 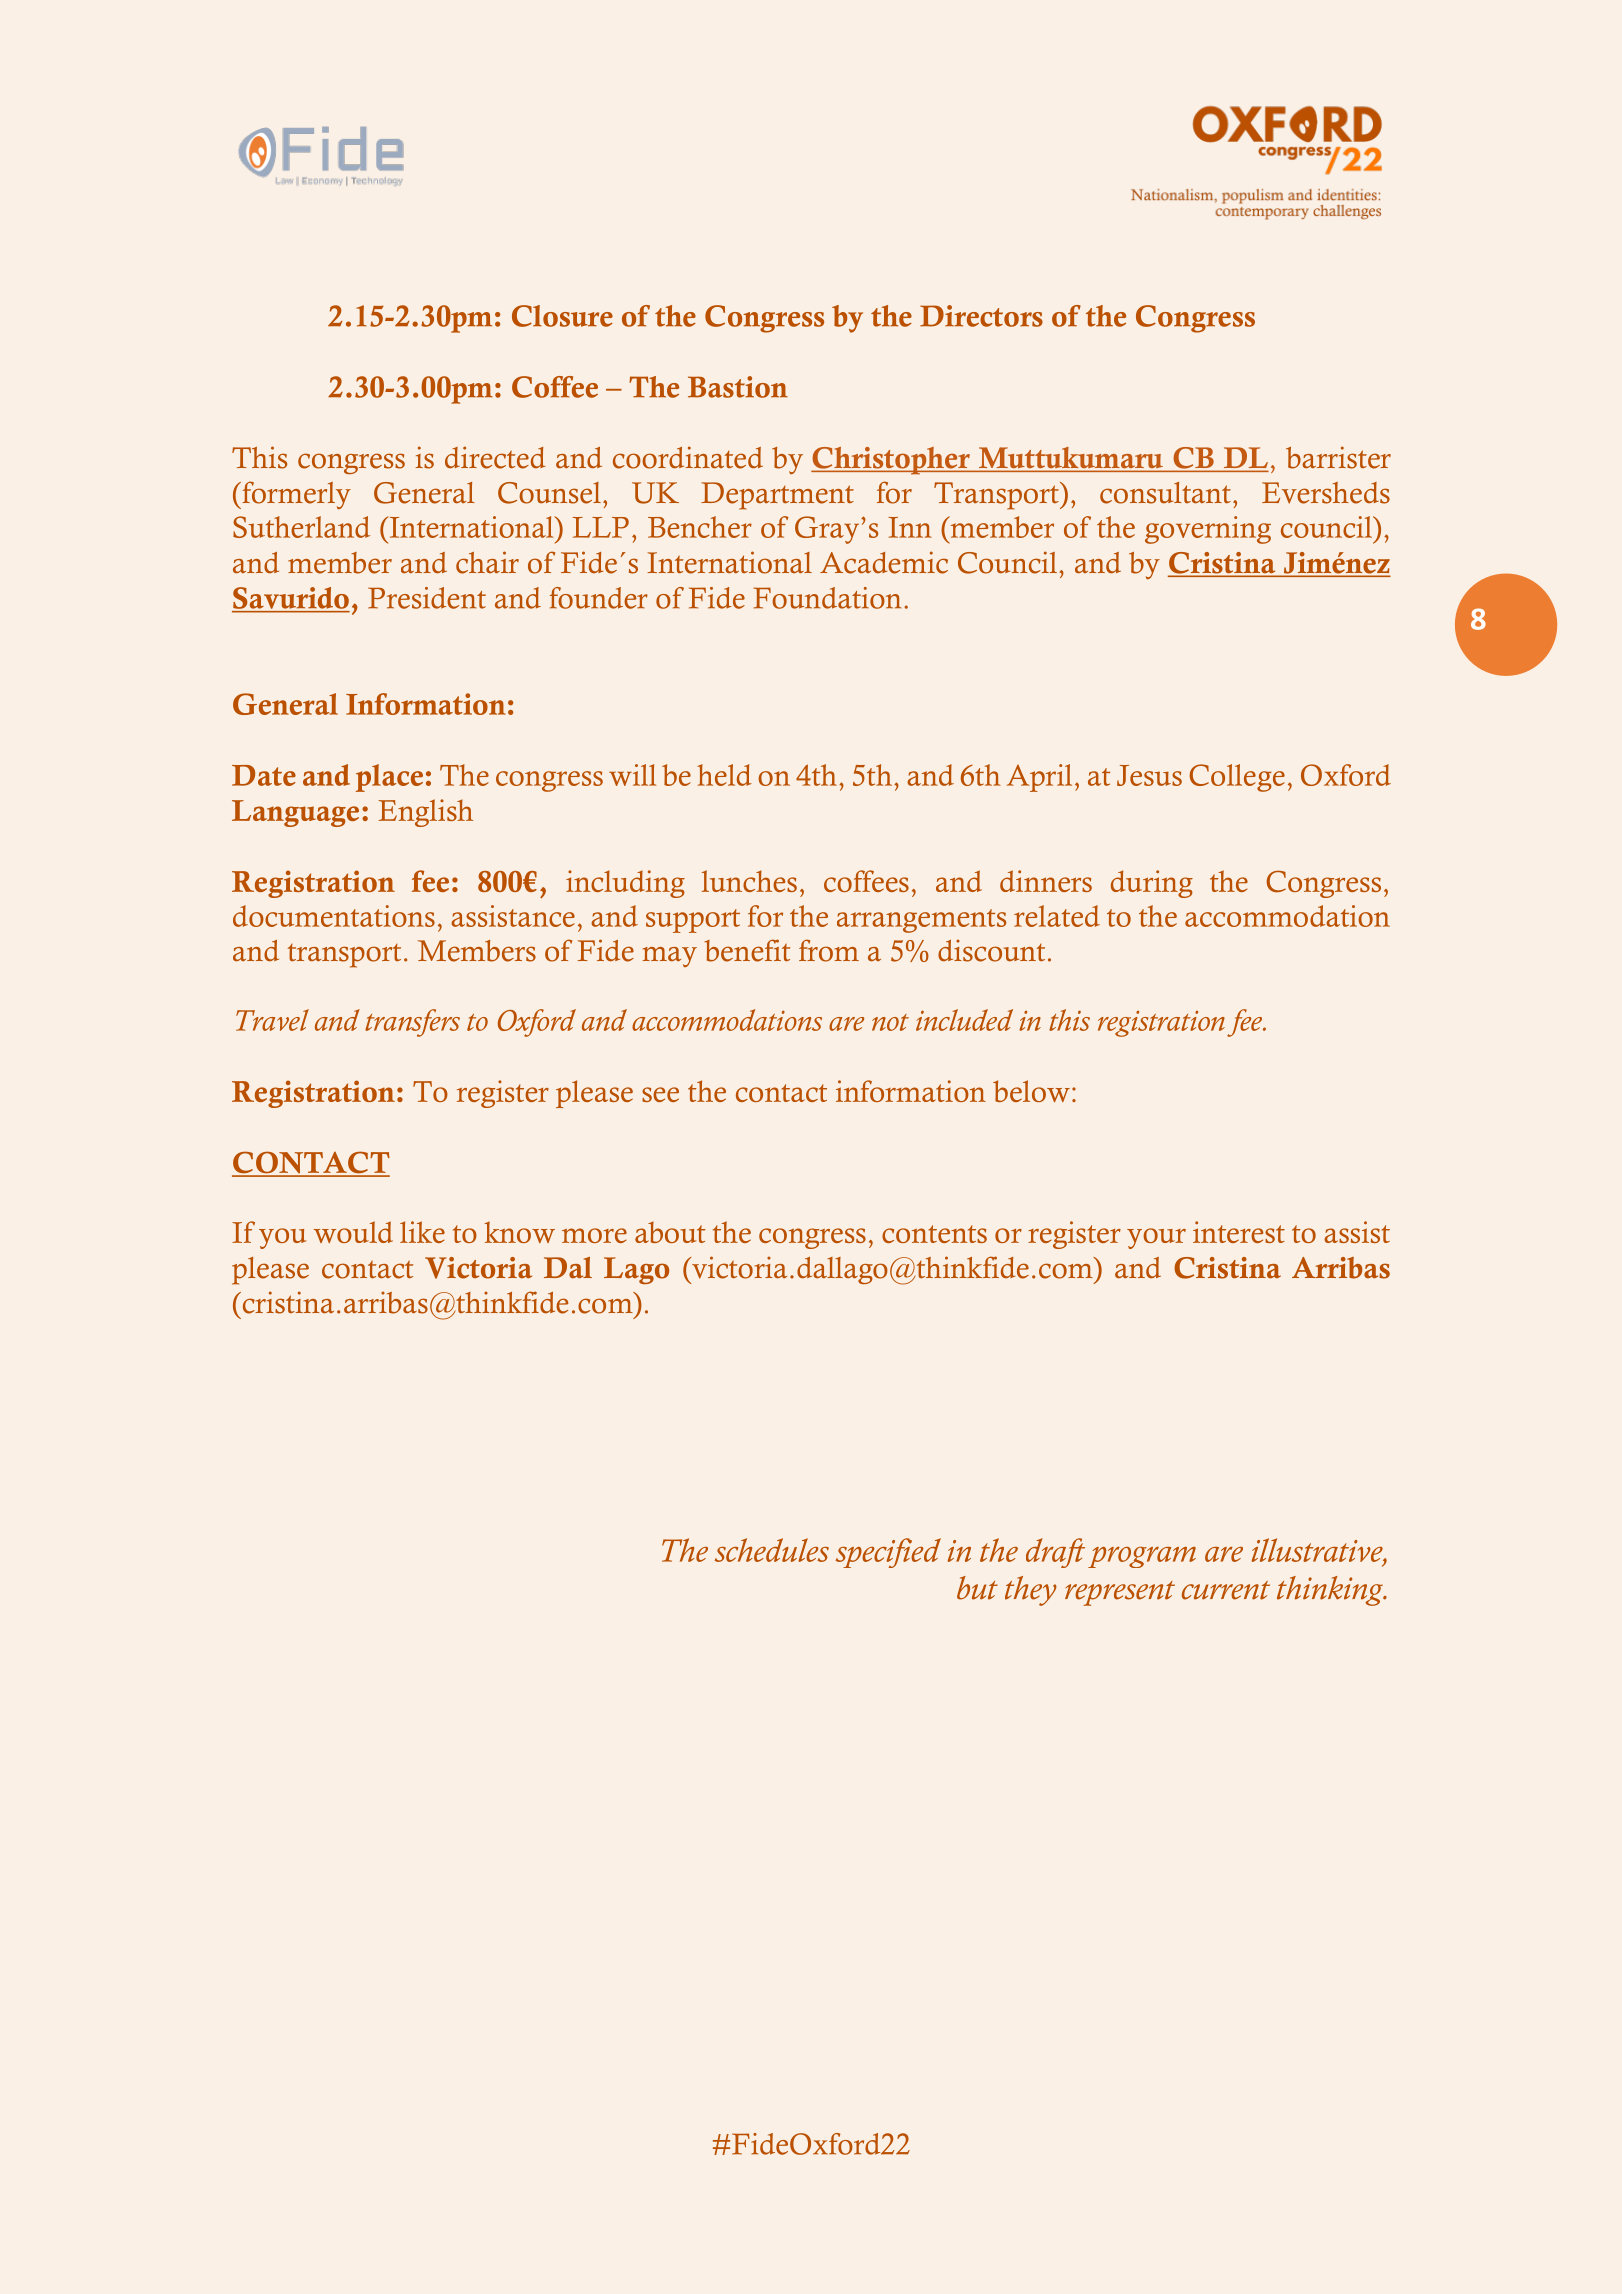 What do you see at coordinates (890, 1022) in the image?
I see `not` at bounding box center [890, 1022].
